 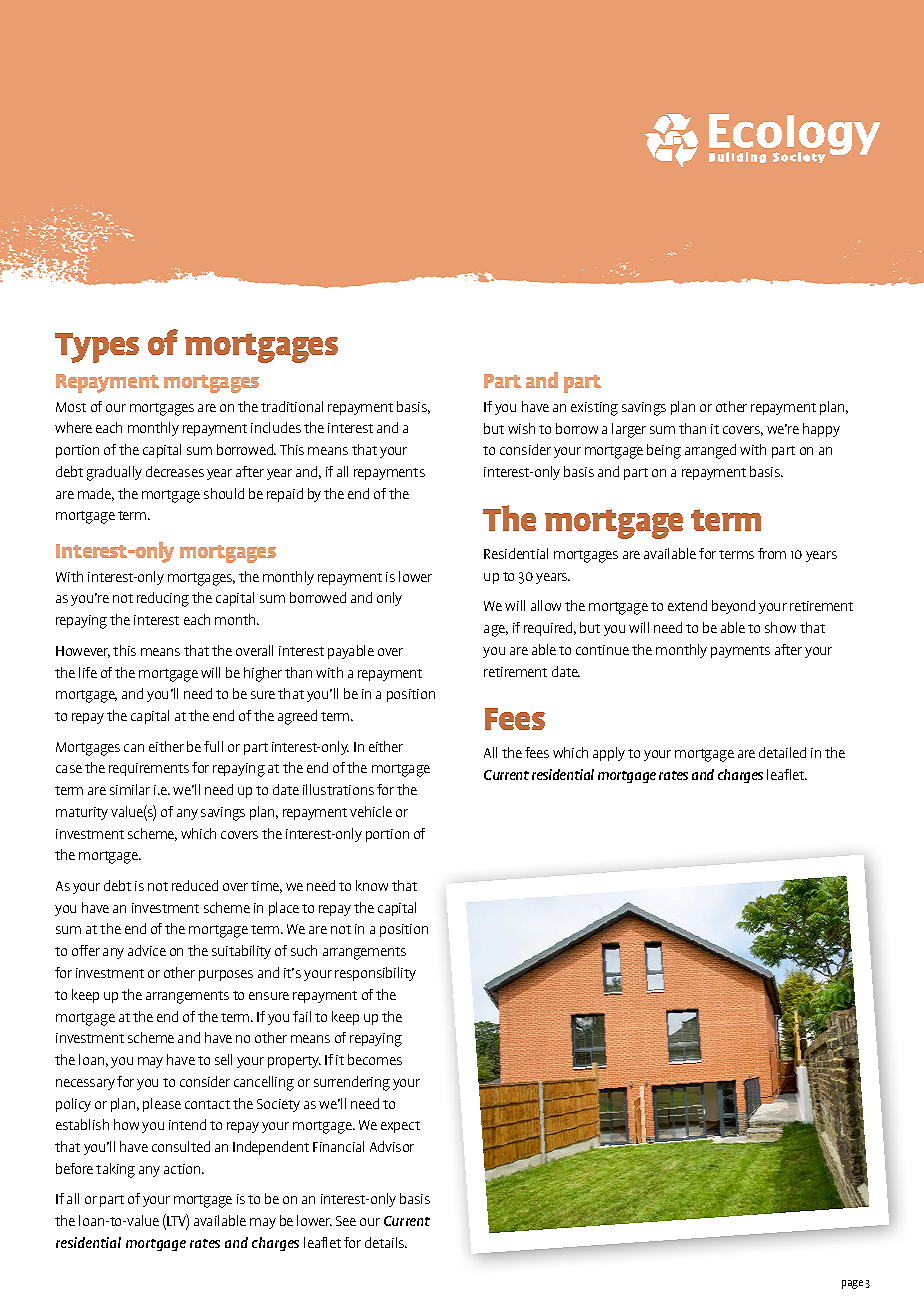 I want to click on know, so click(x=372, y=885).
